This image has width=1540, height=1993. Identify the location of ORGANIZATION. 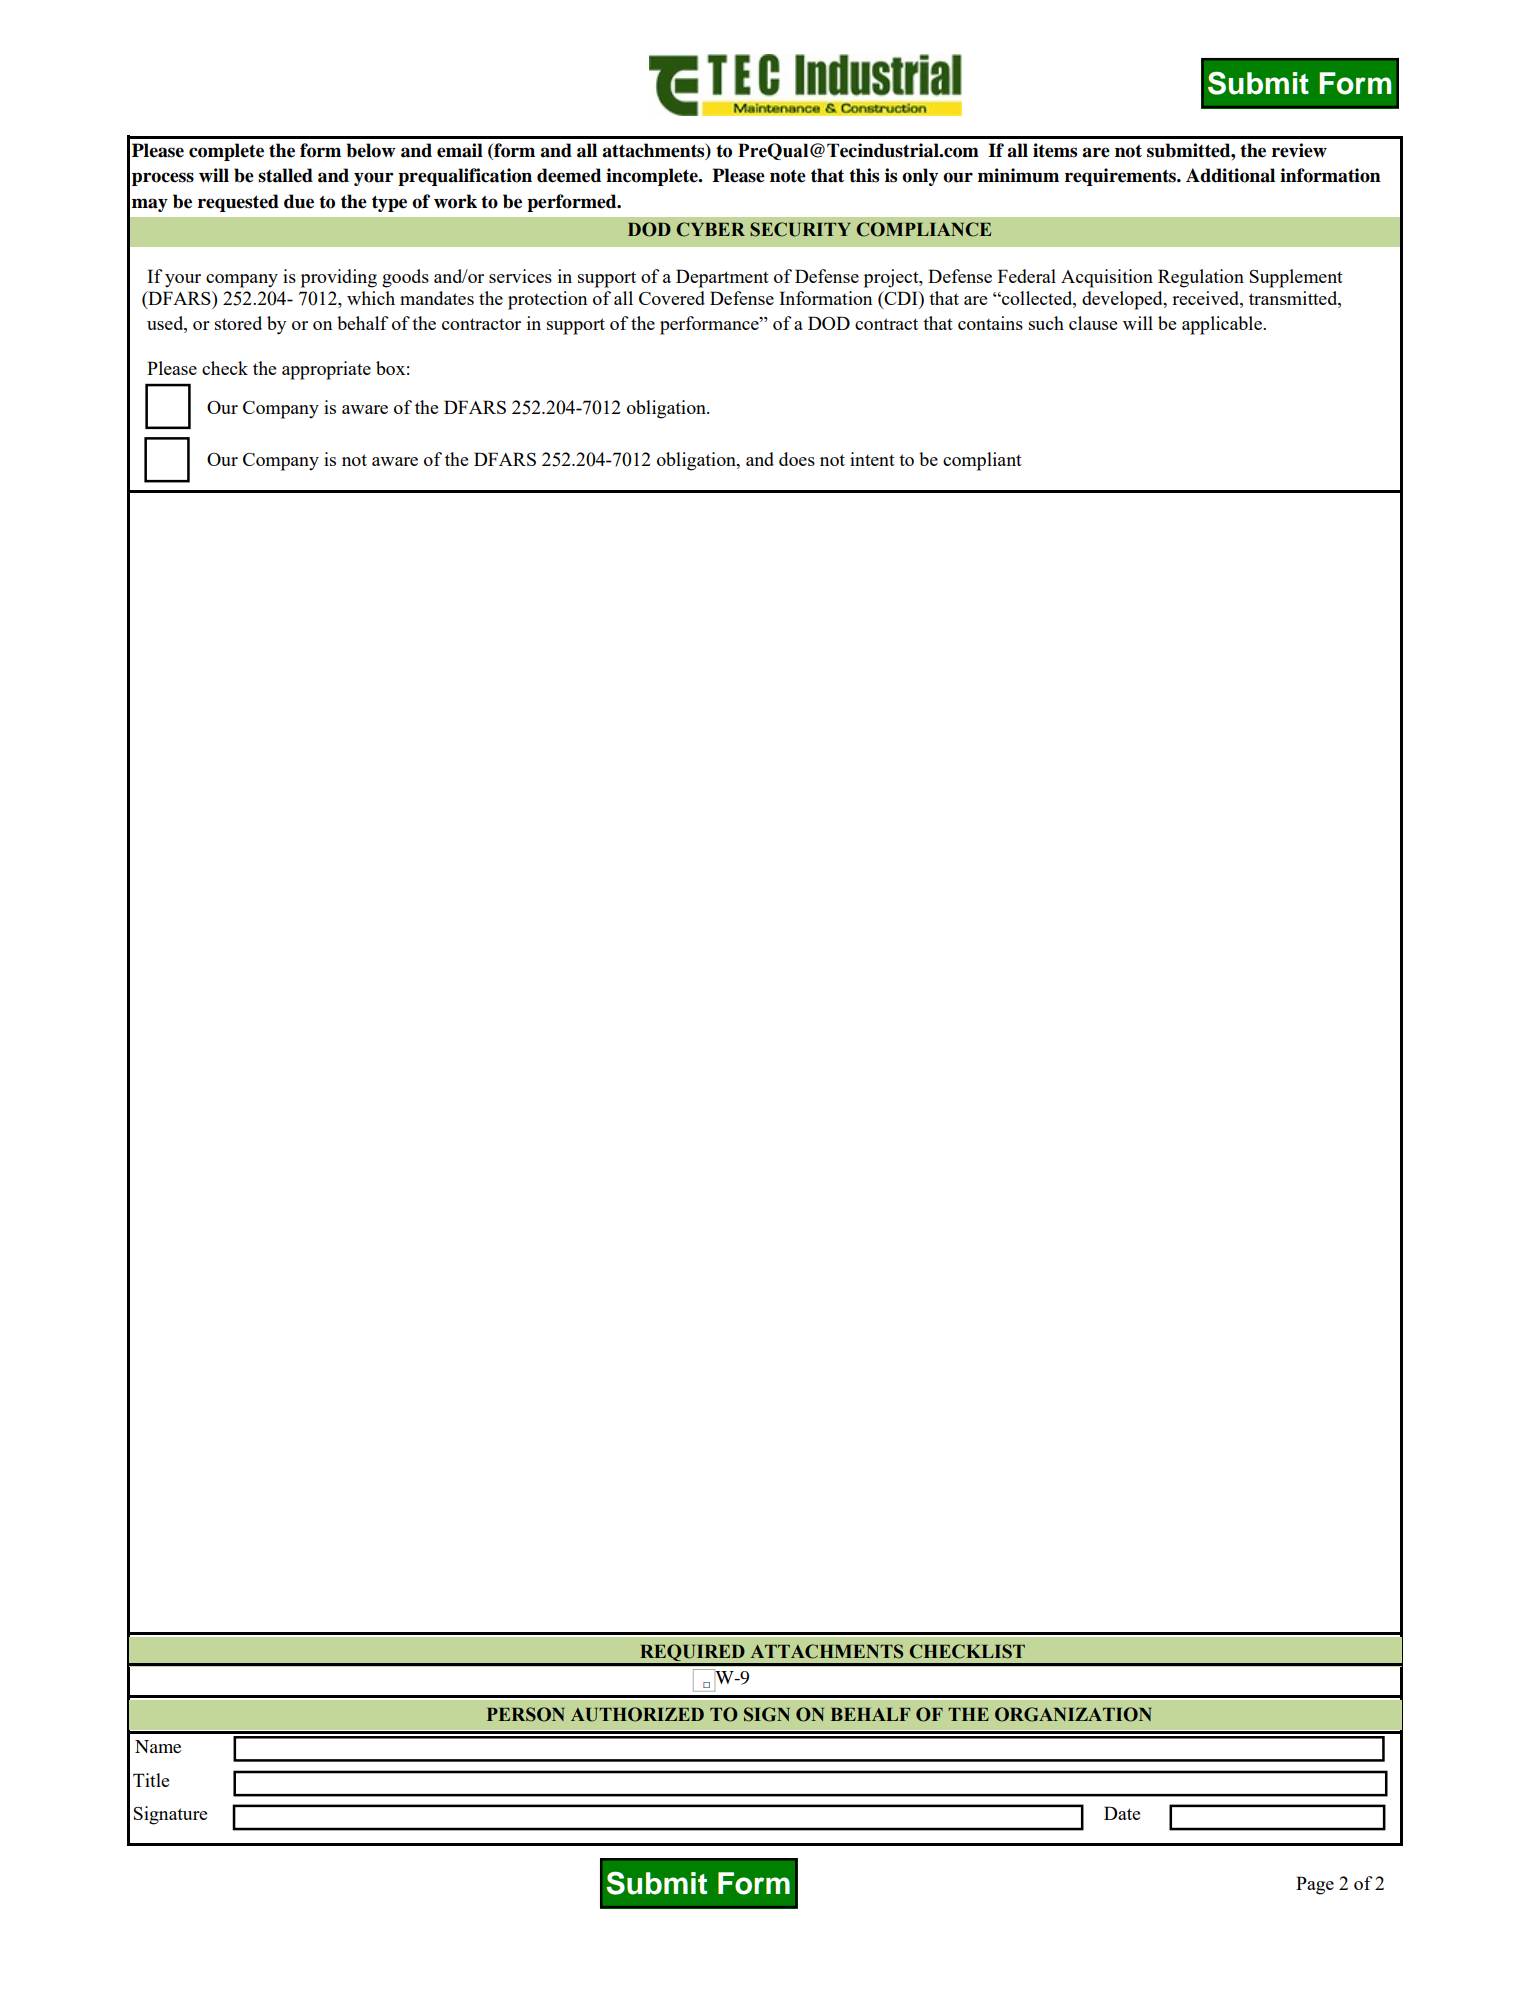
(1073, 1714).
